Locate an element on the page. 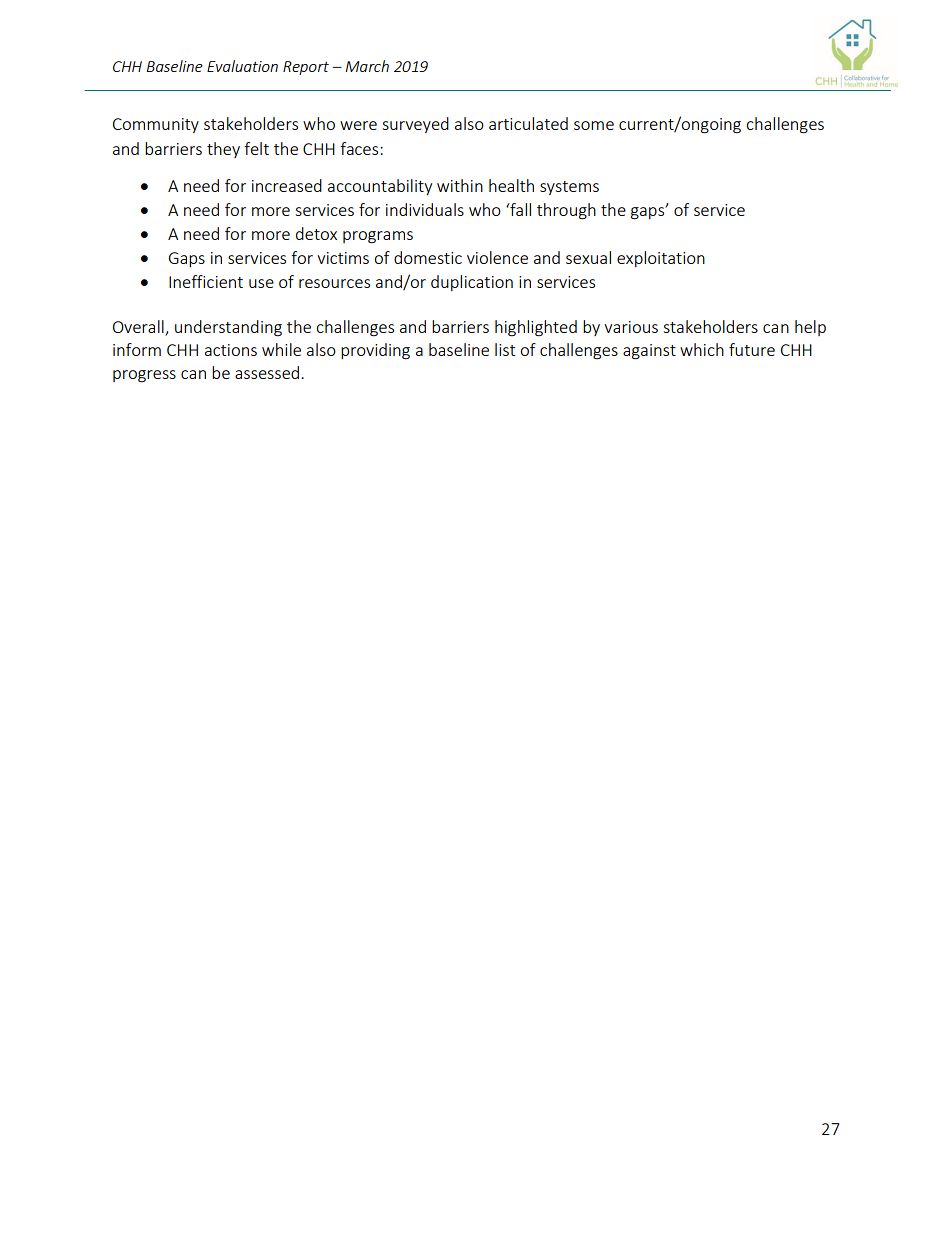  increased is located at coordinates (287, 185).
